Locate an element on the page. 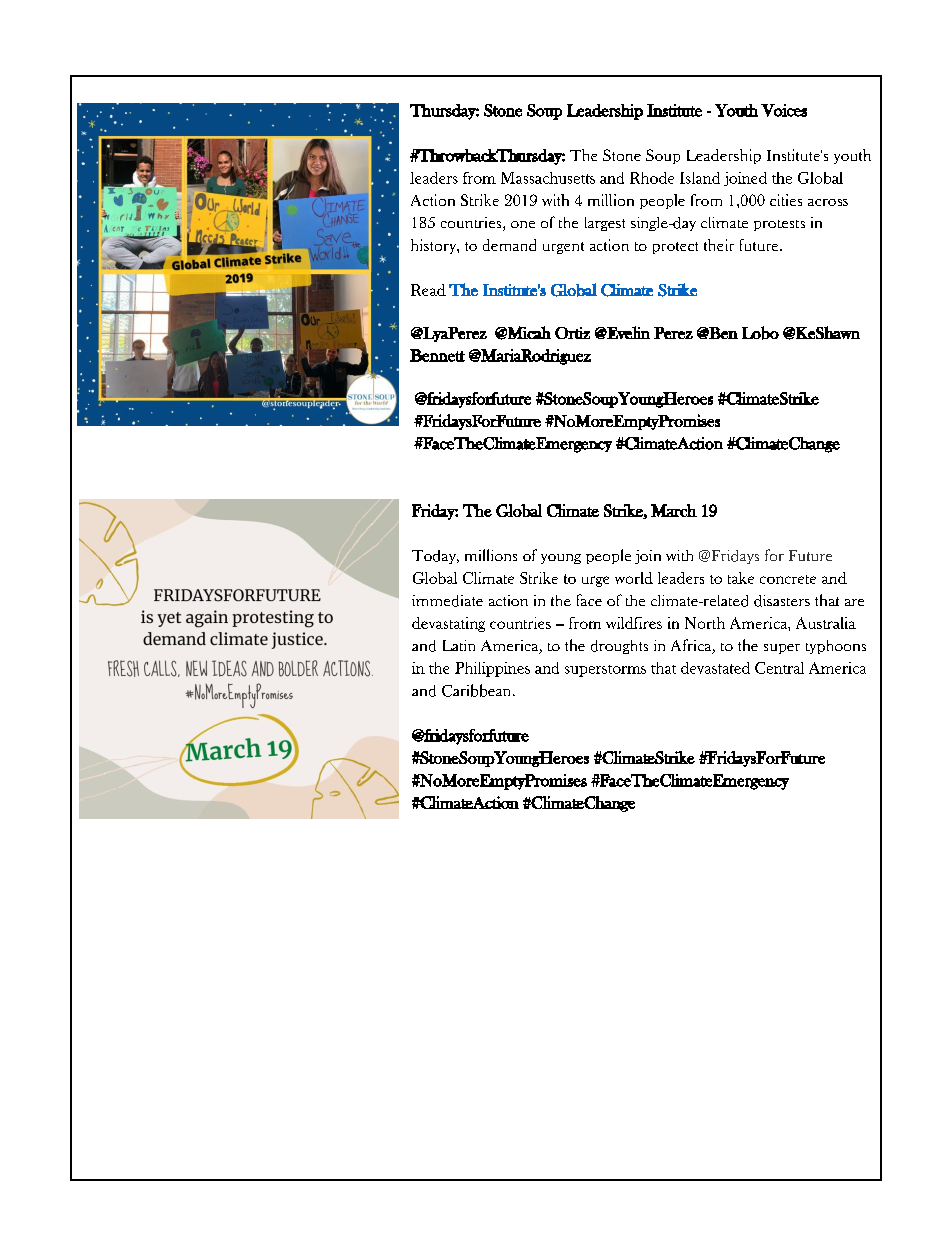  droughts is located at coordinates (619, 647).
